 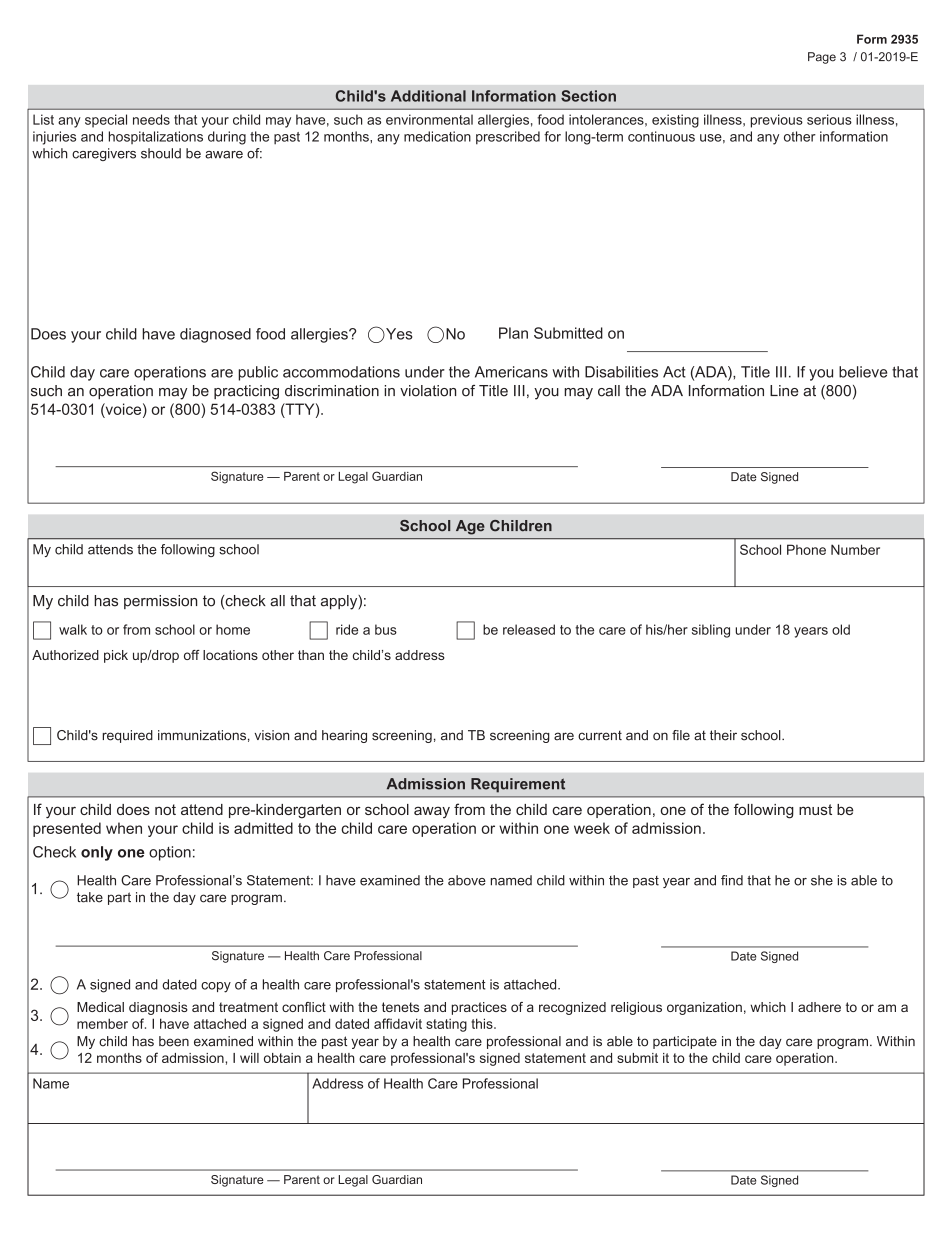 What do you see at coordinates (116, 656) in the document?
I see `pick` at bounding box center [116, 656].
